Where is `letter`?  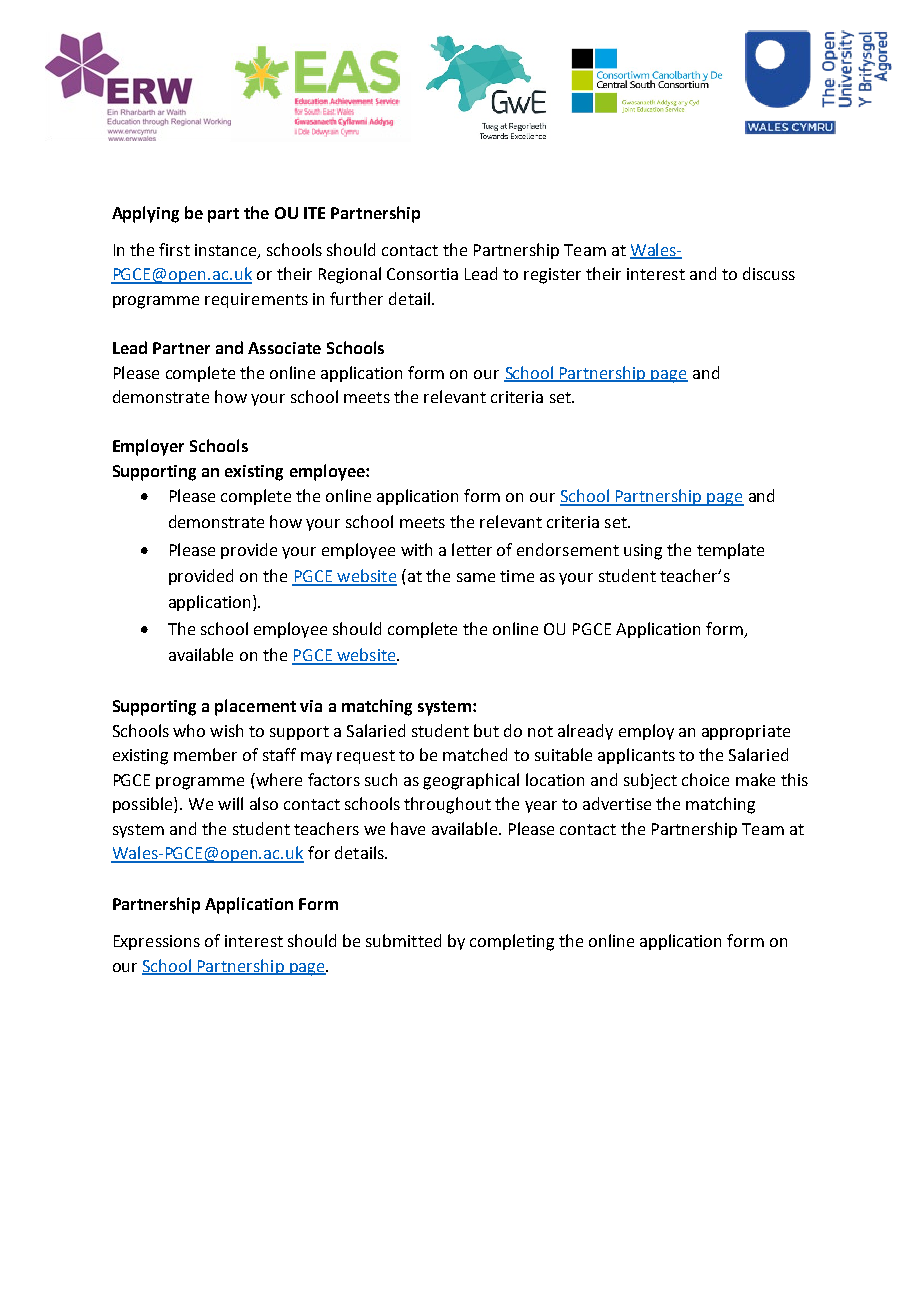
letter is located at coordinates (472, 549).
